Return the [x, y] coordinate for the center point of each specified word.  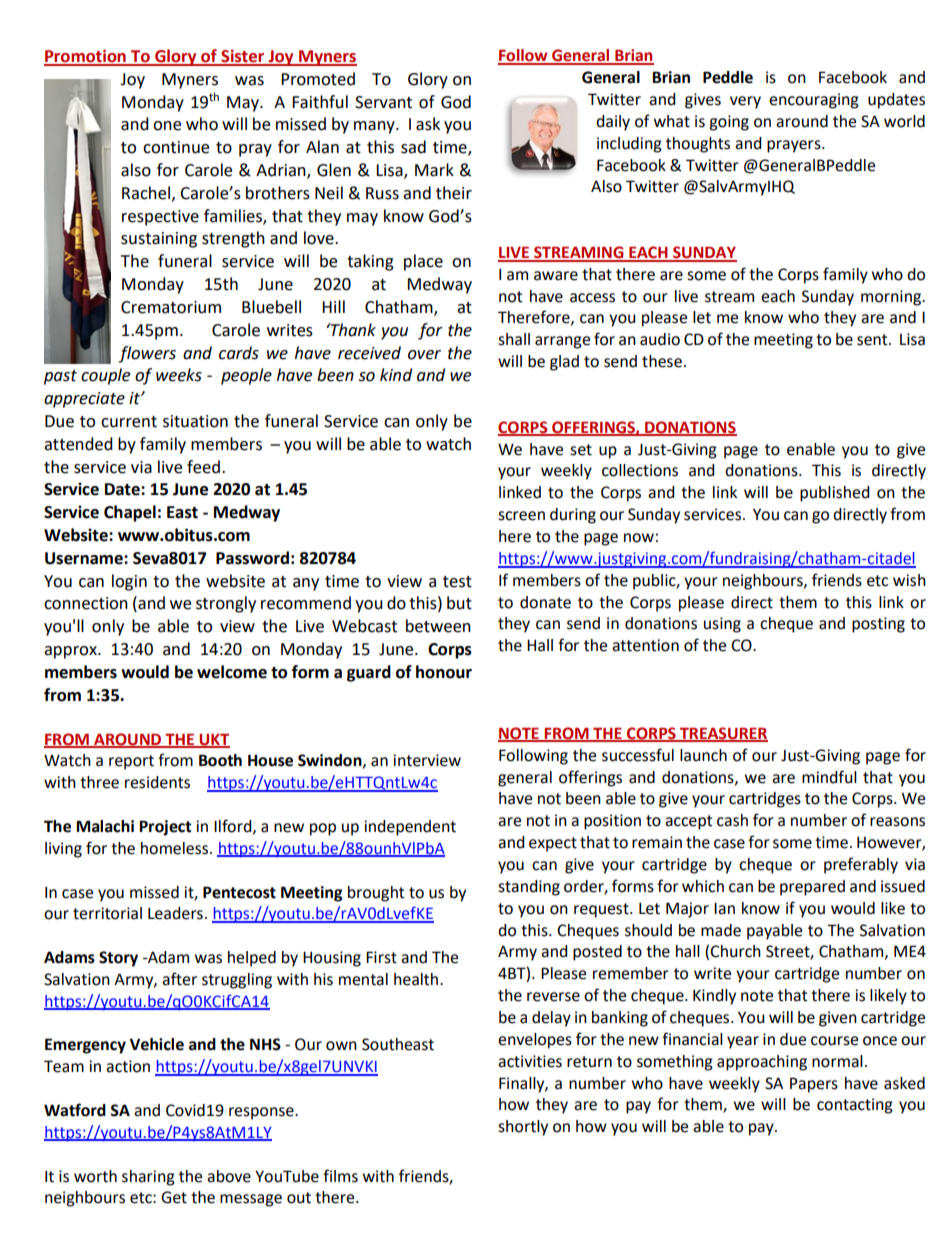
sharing [148, 1178]
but [459, 603]
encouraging [814, 101]
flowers [147, 354]
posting [878, 625]
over [424, 355]
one [167, 126]
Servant [383, 102]
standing [529, 888]
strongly [226, 604]
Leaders [175, 913]
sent [873, 340]
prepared [812, 888]
